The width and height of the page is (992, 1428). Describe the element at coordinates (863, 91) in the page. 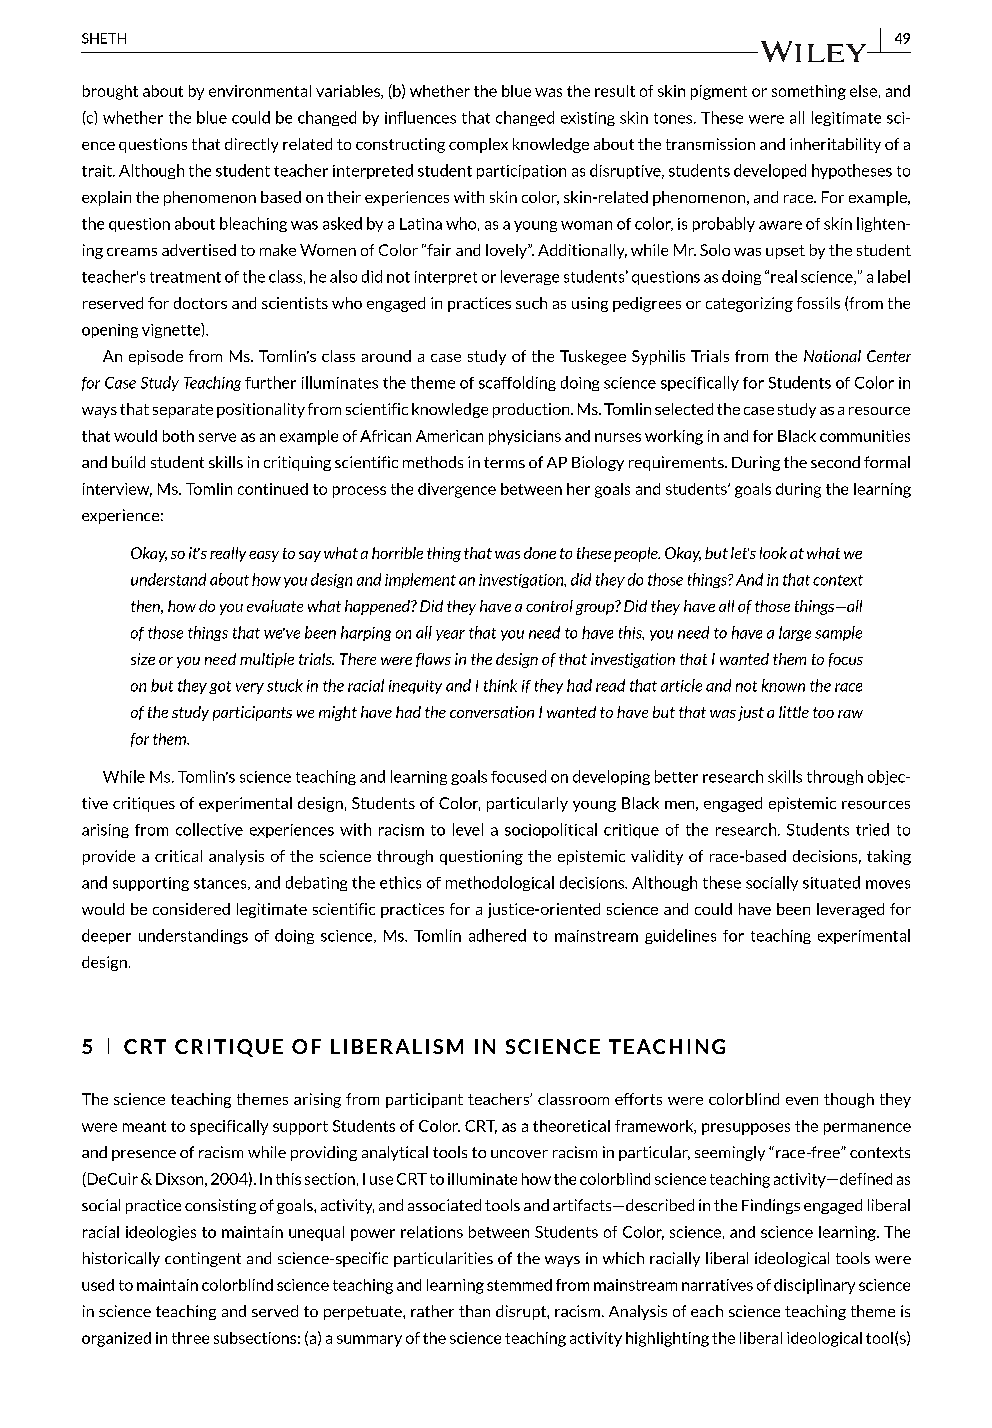

I see `else` at that location.
